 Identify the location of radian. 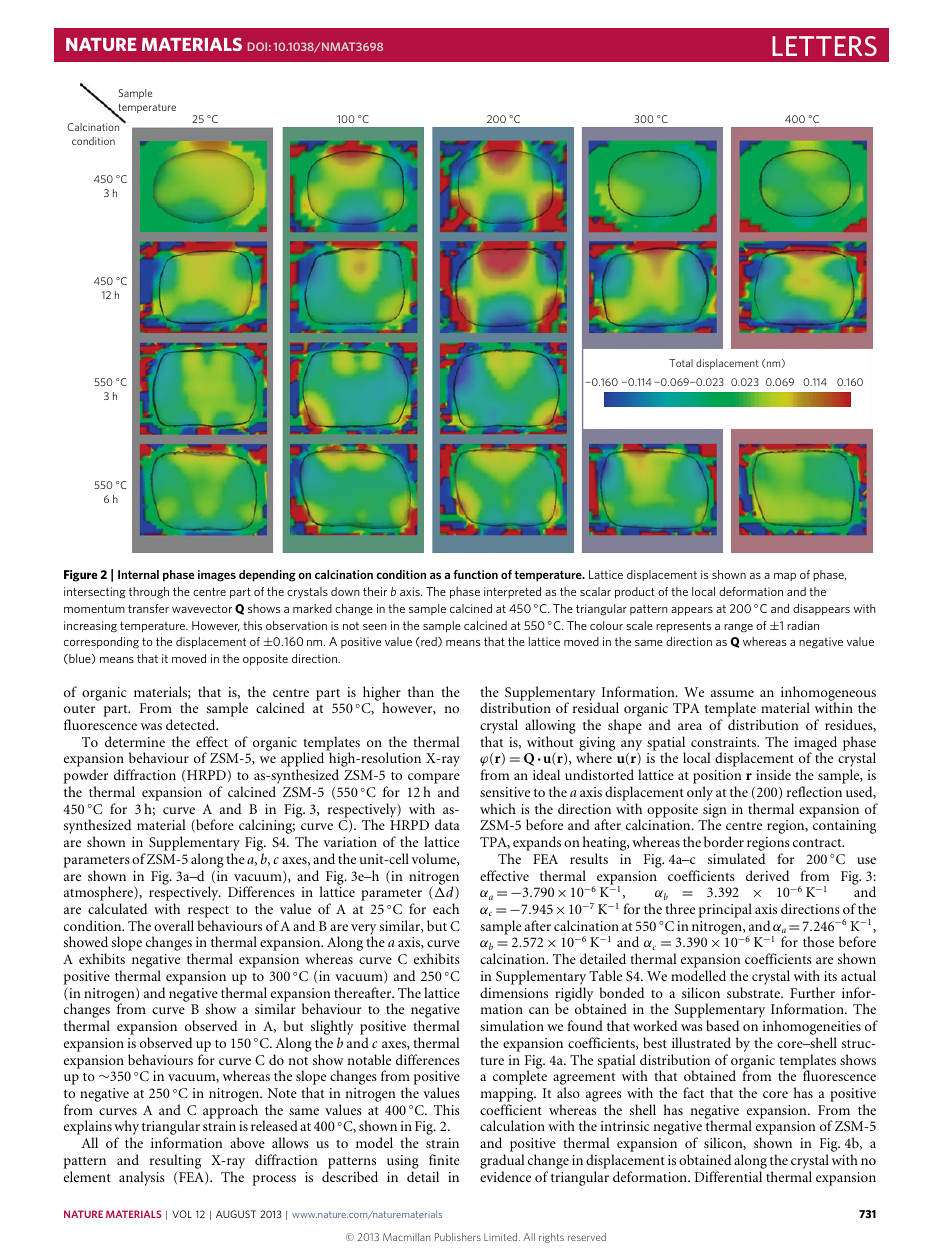
(803, 625).
